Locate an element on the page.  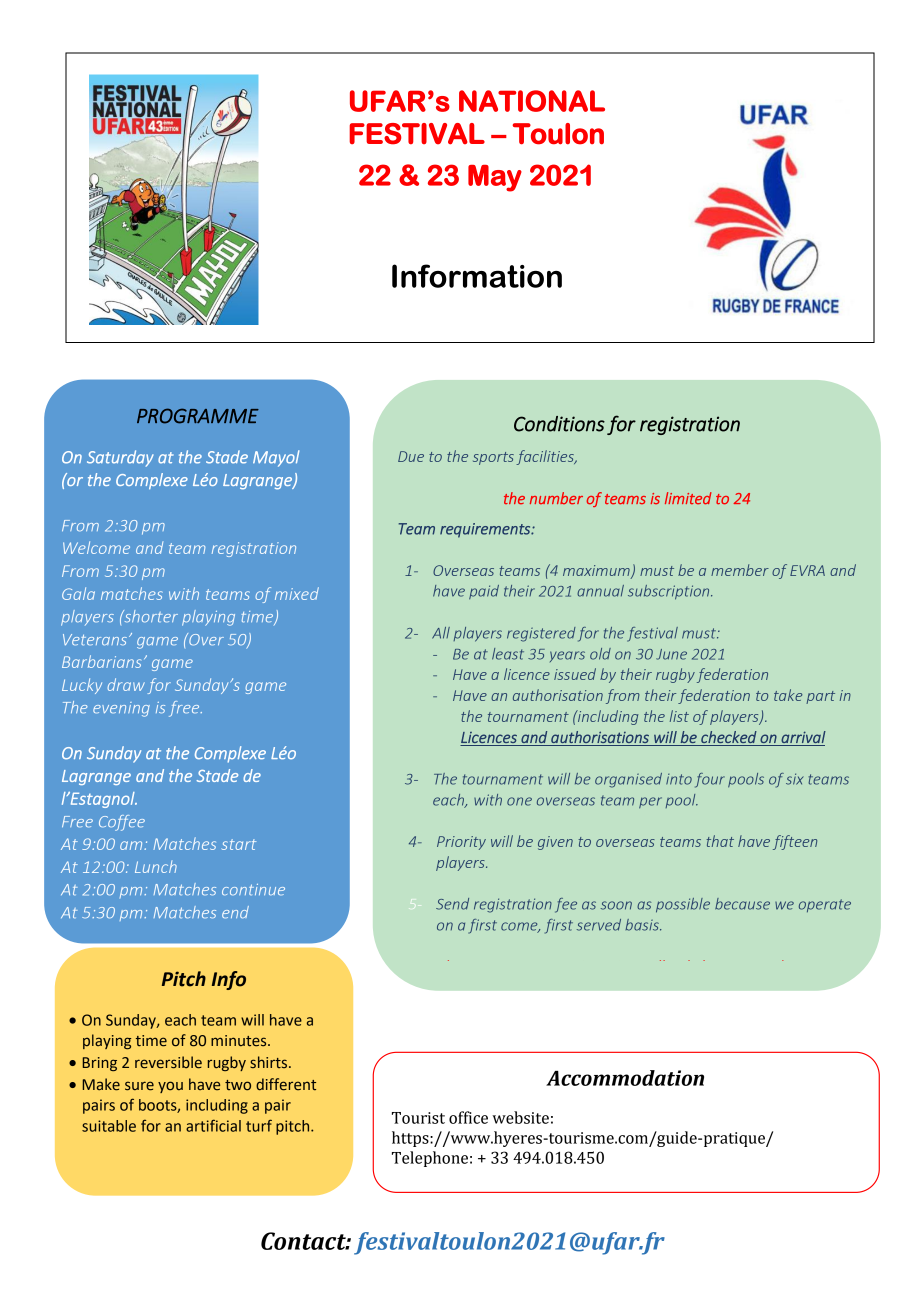
facilities is located at coordinates (546, 457).
